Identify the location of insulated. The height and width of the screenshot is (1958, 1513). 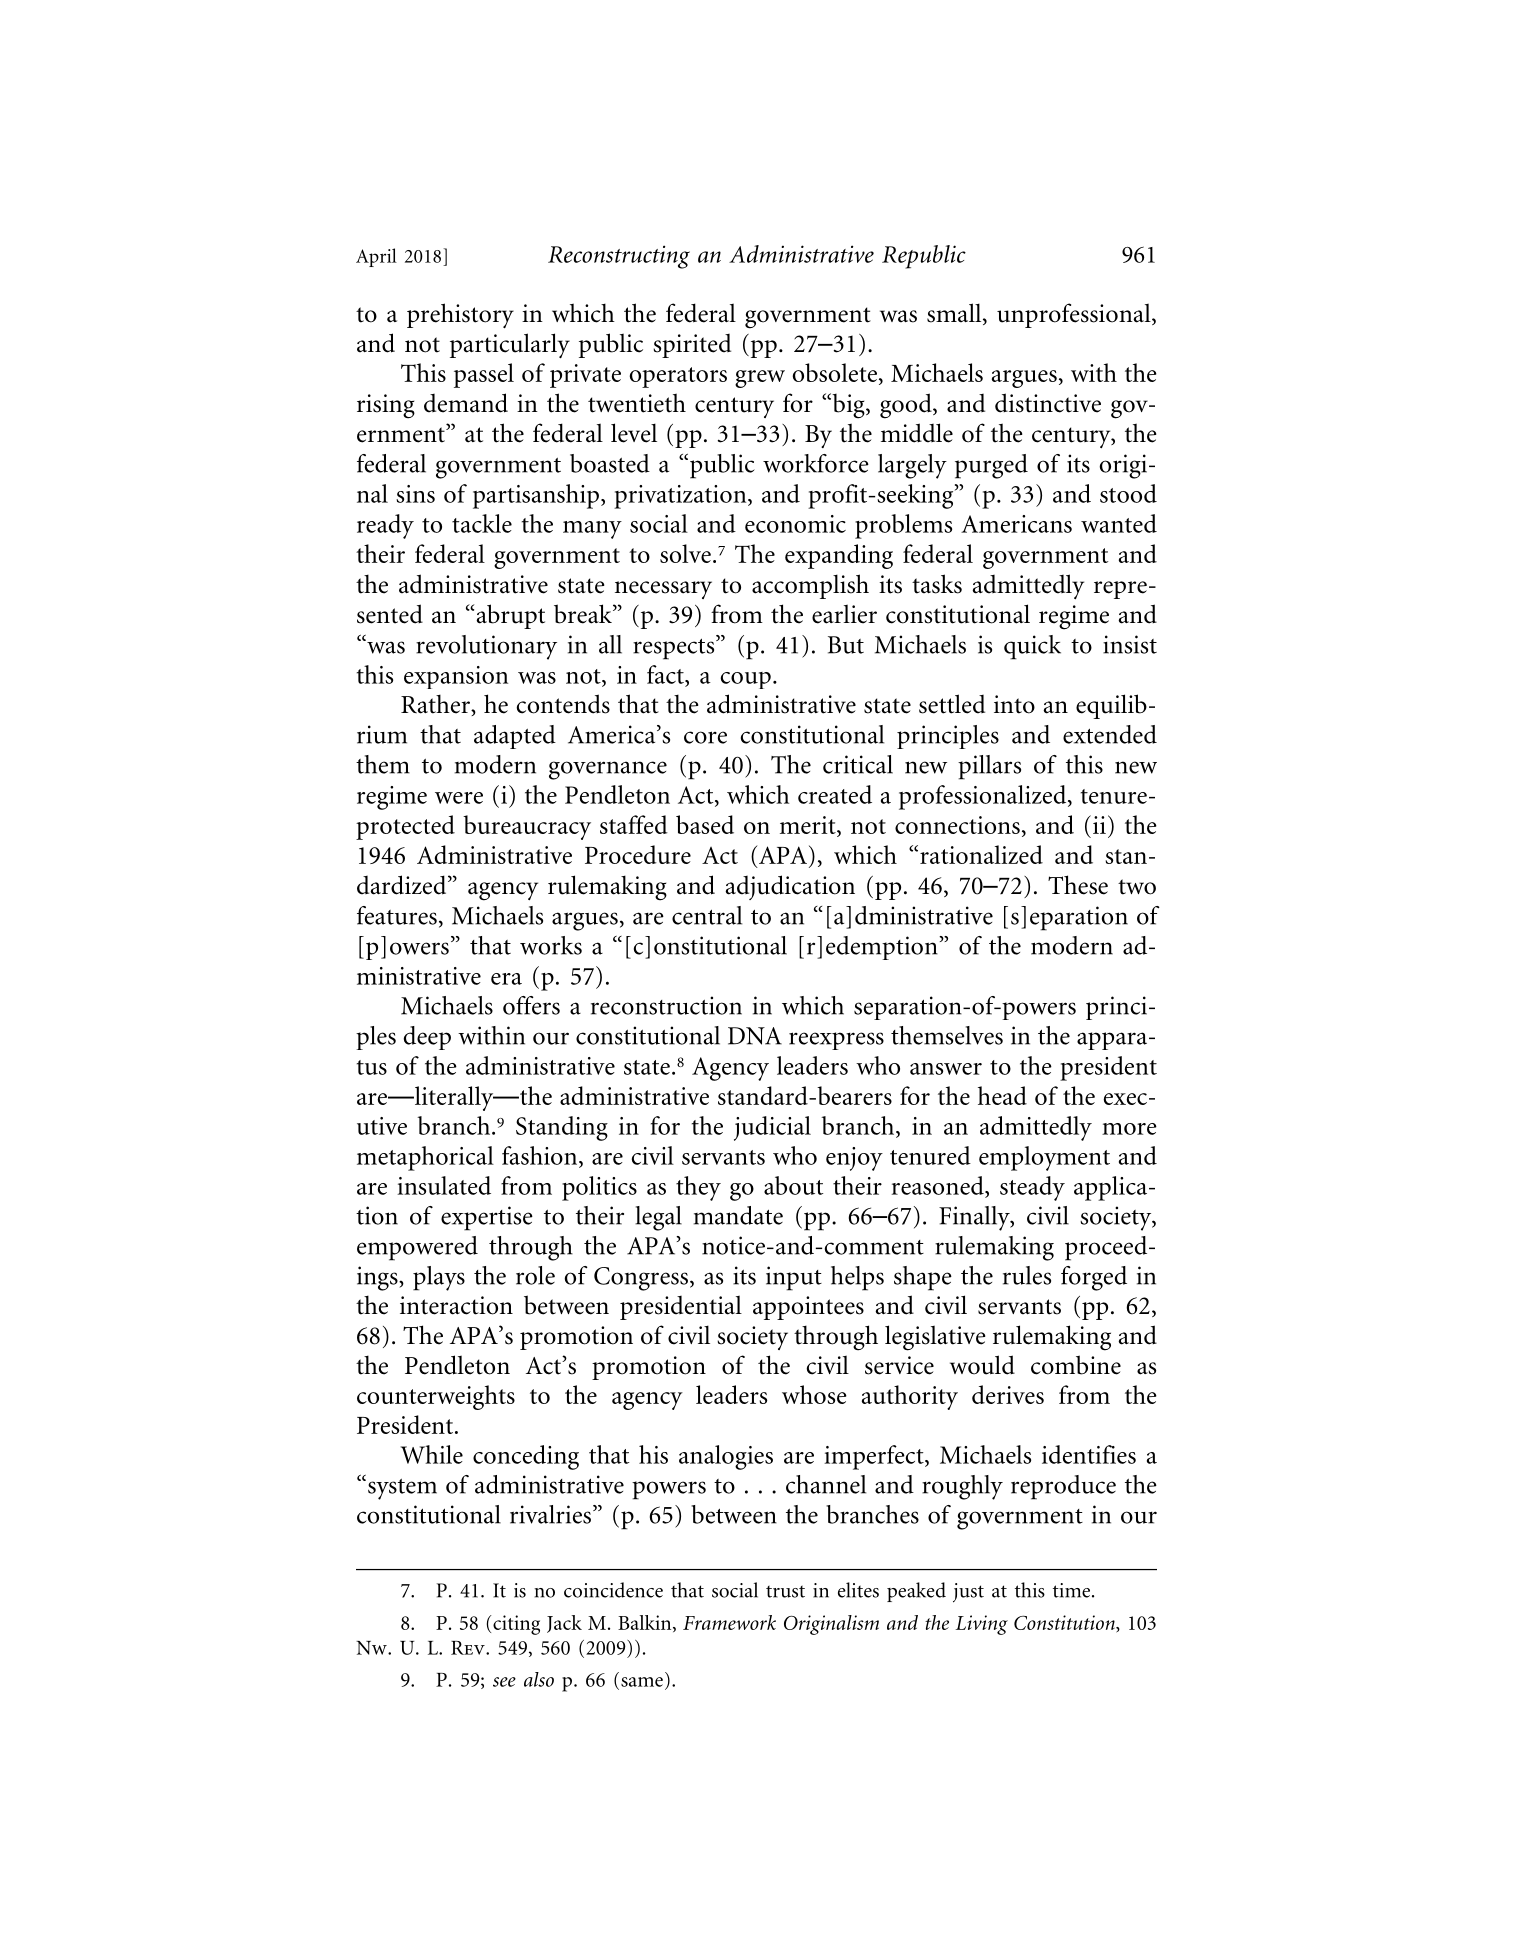
(444, 1185).
